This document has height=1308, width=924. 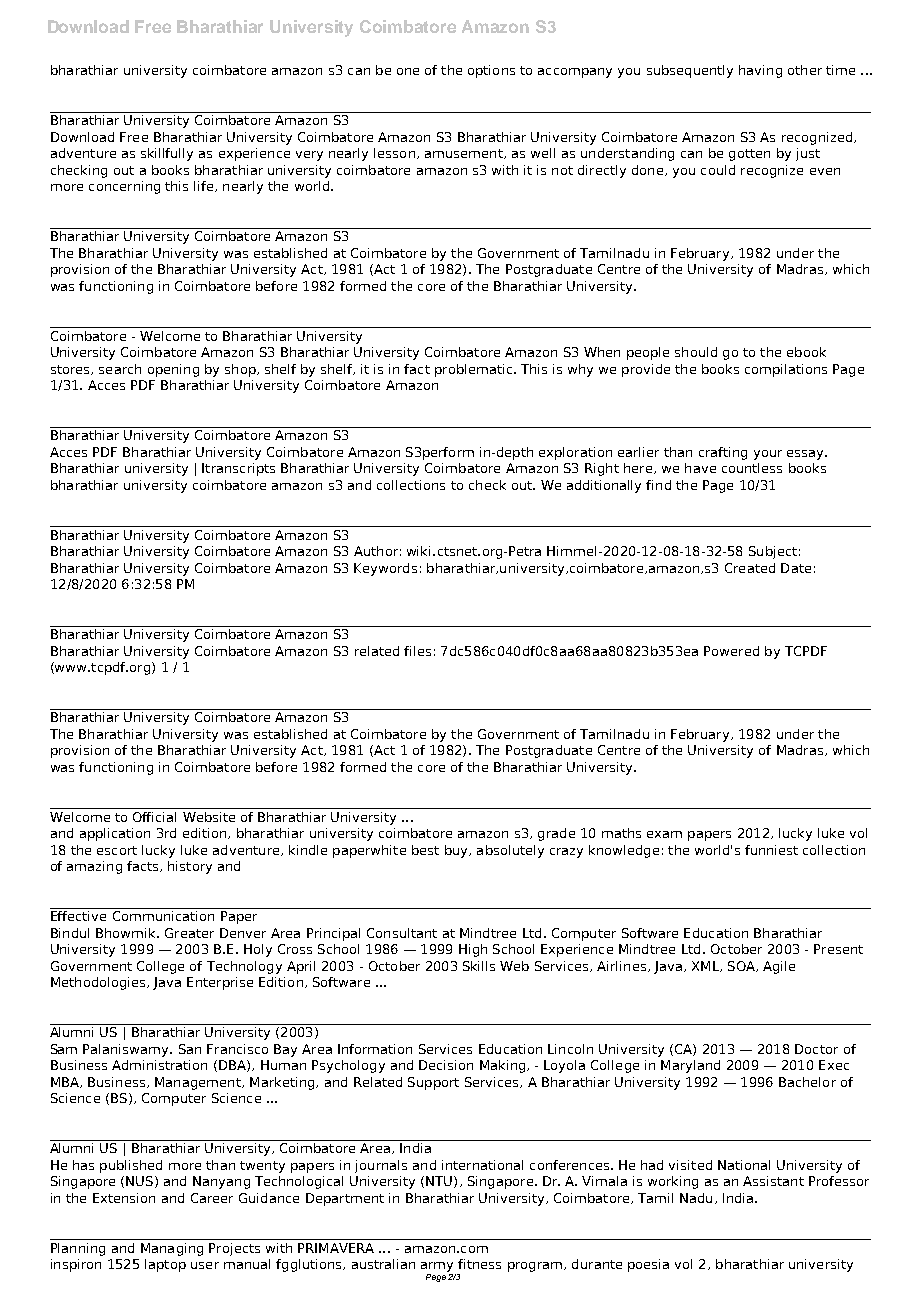 What do you see at coordinates (190, 867) in the document?
I see `history` at bounding box center [190, 867].
